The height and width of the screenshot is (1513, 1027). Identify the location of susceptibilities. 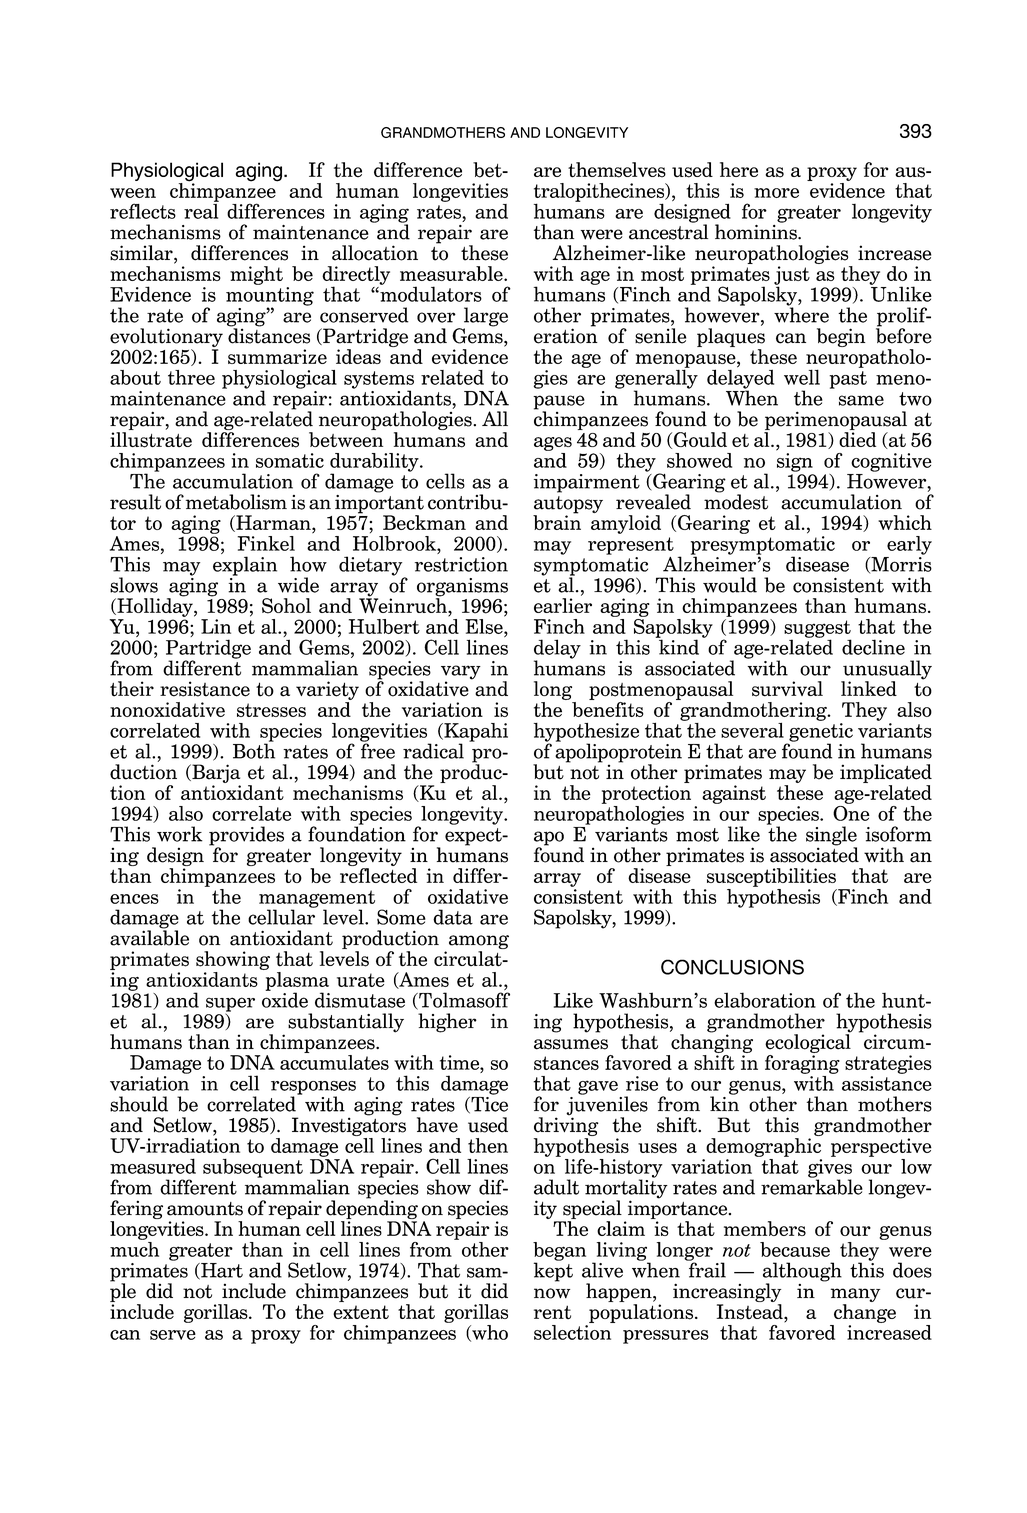
(771, 877).
